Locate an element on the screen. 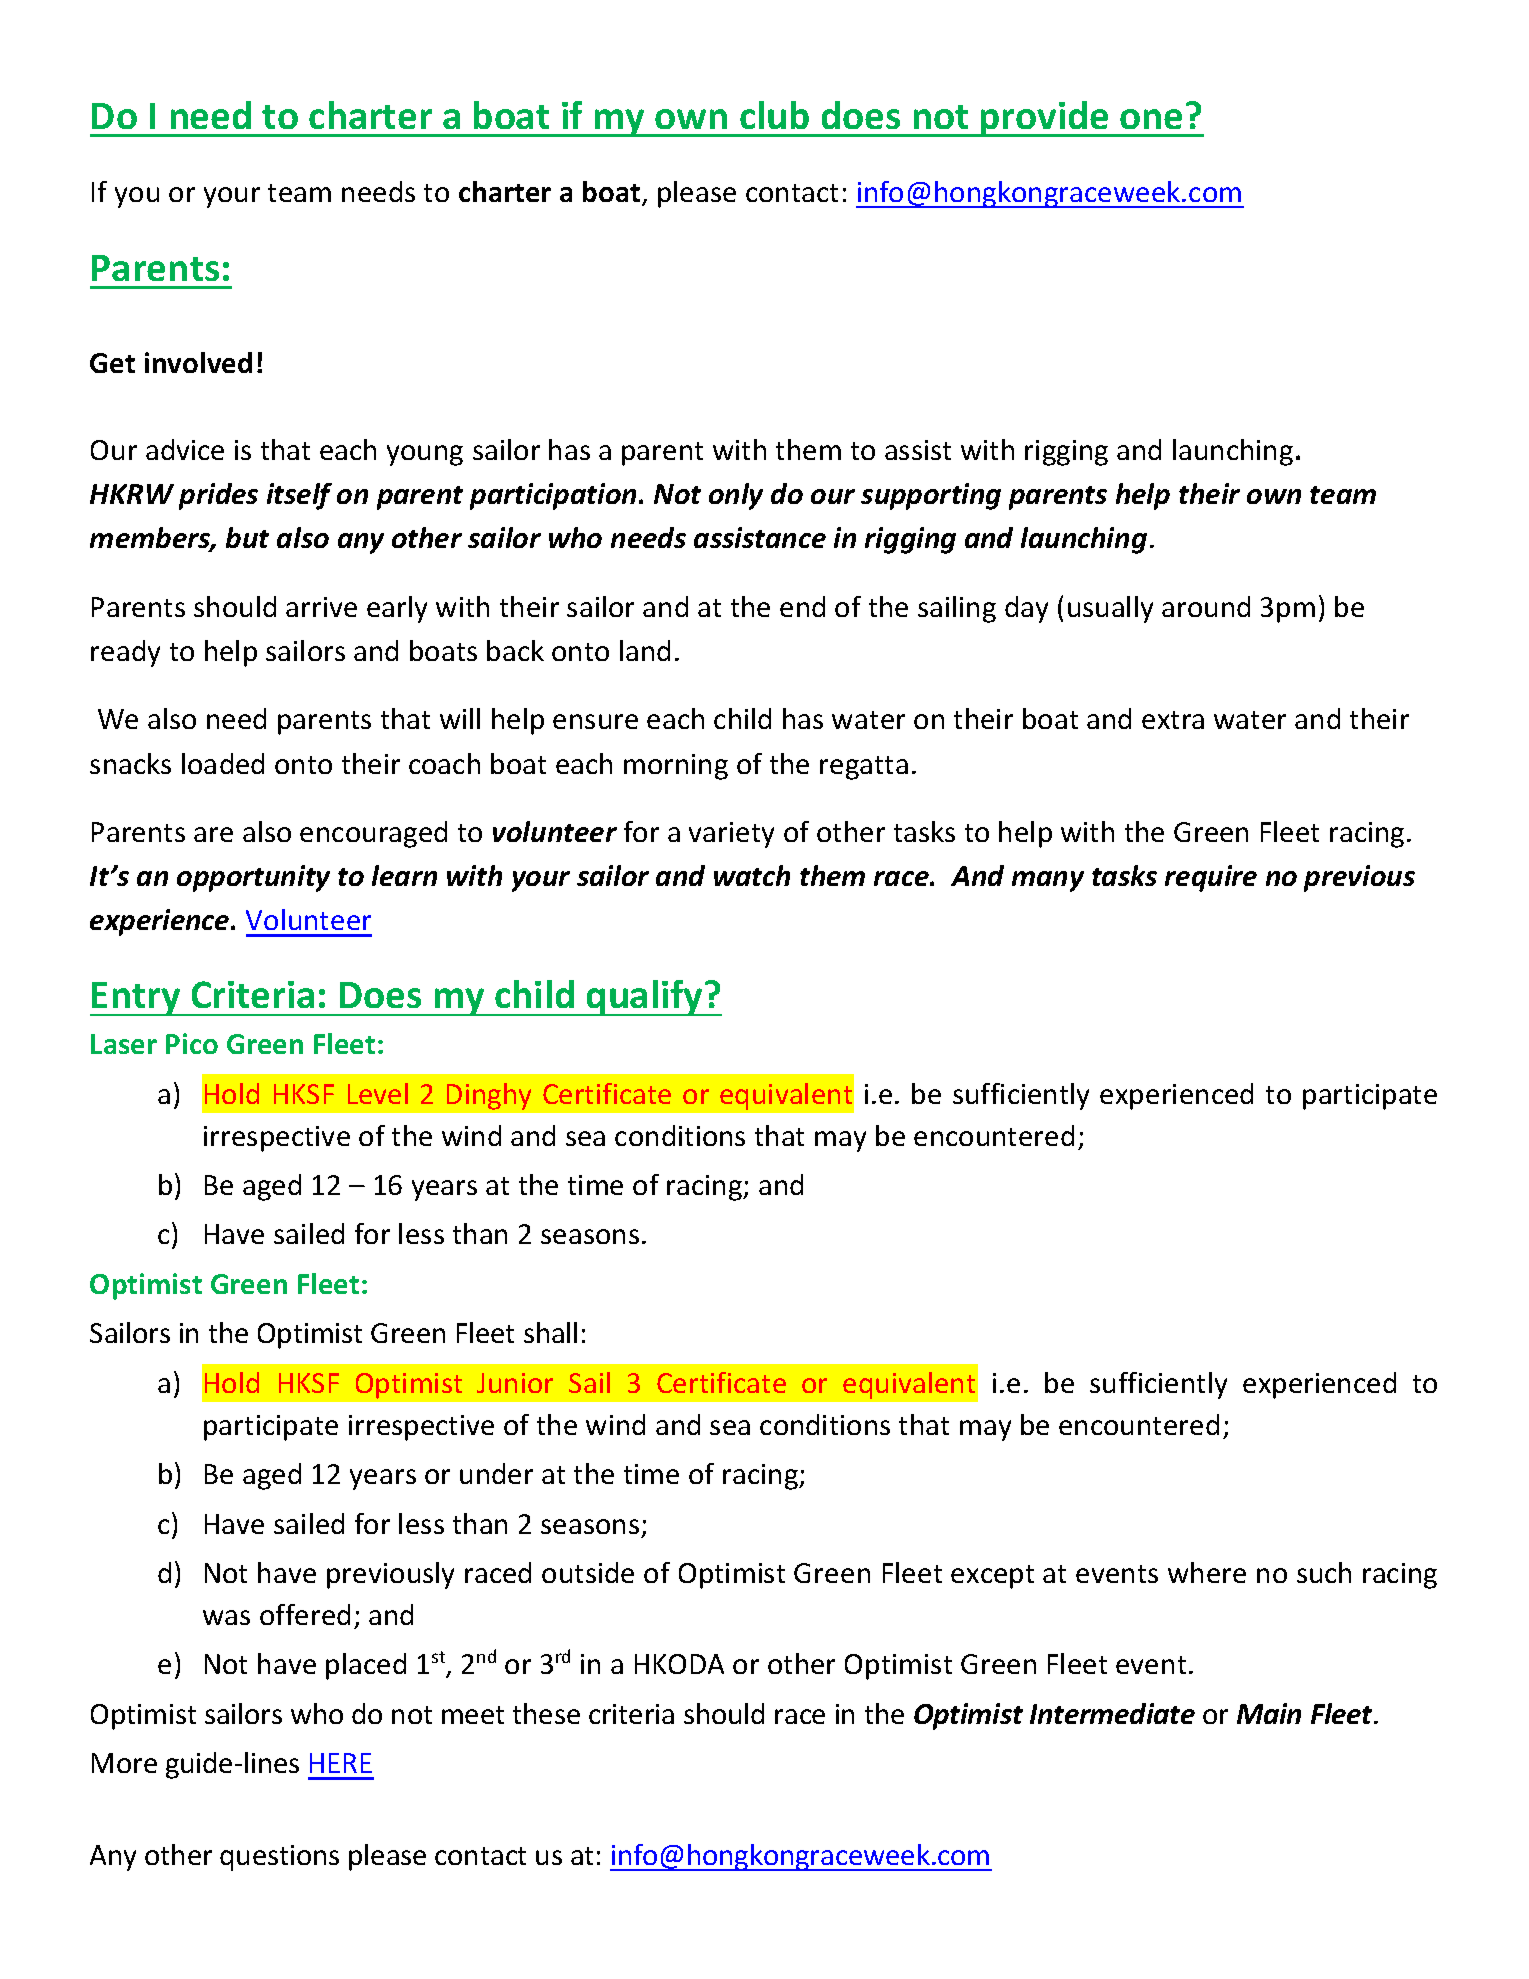  but is located at coordinates (247, 537).
